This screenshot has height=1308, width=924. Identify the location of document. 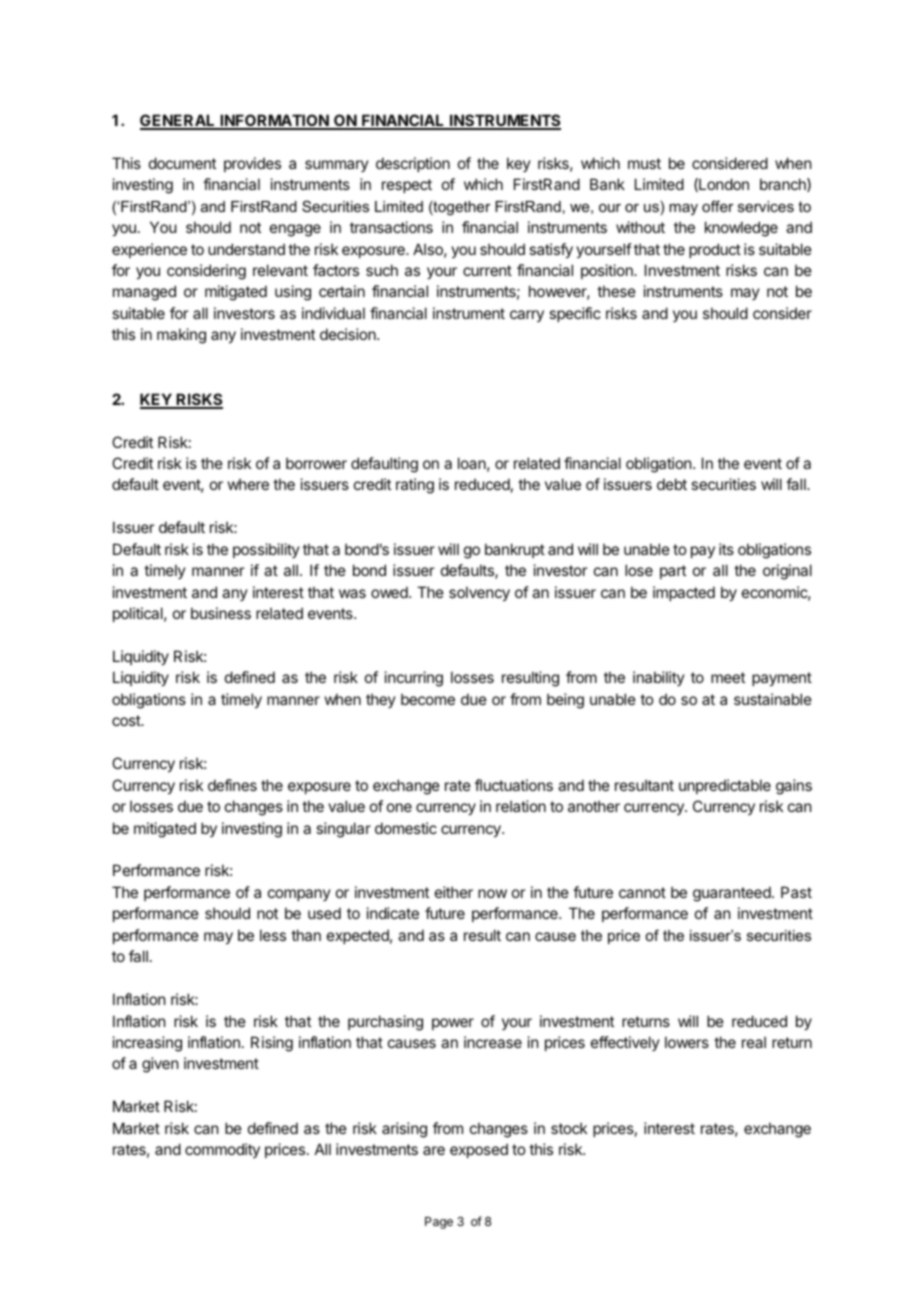
(182, 163).
